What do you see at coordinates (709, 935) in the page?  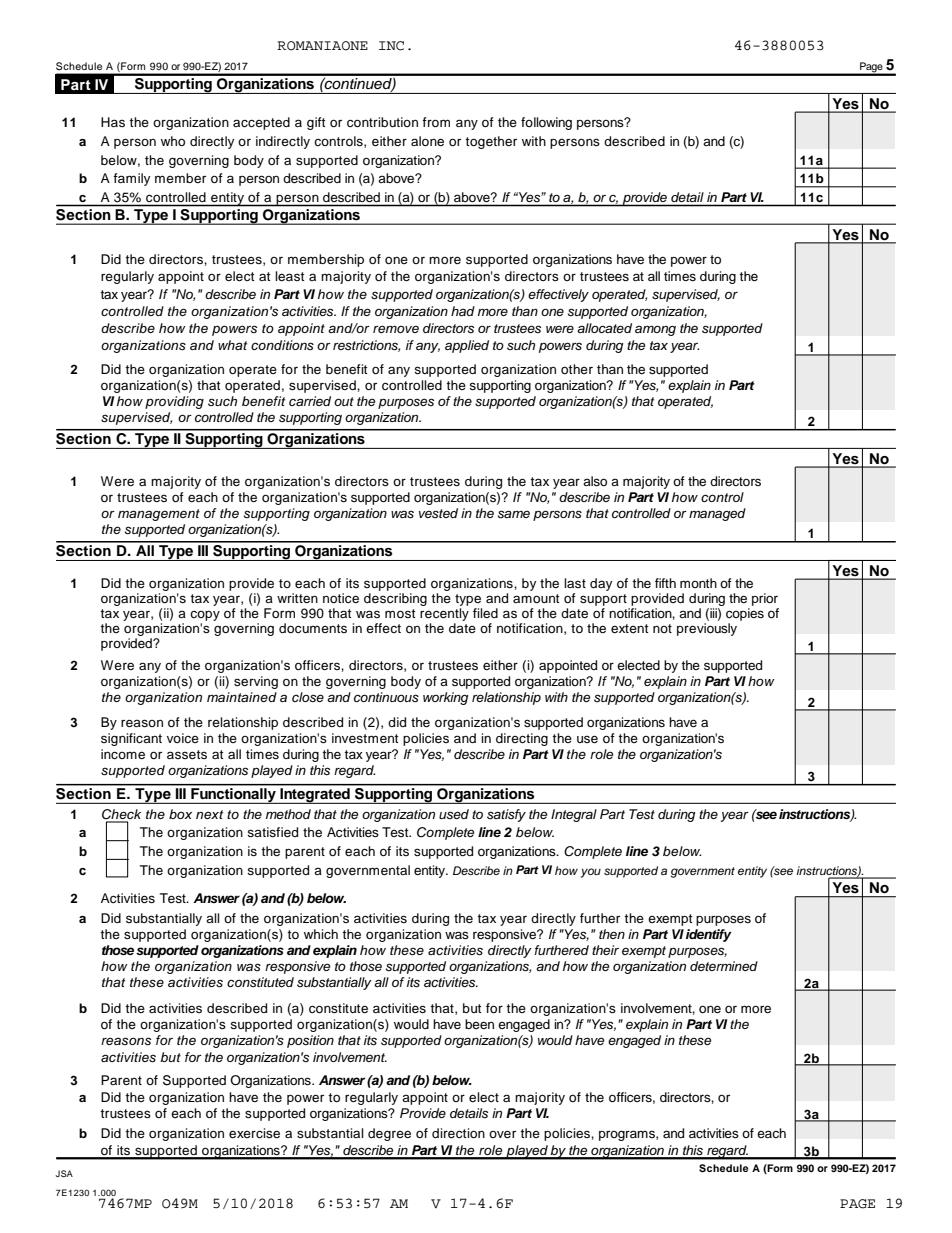 I see `identify` at bounding box center [709, 935].
